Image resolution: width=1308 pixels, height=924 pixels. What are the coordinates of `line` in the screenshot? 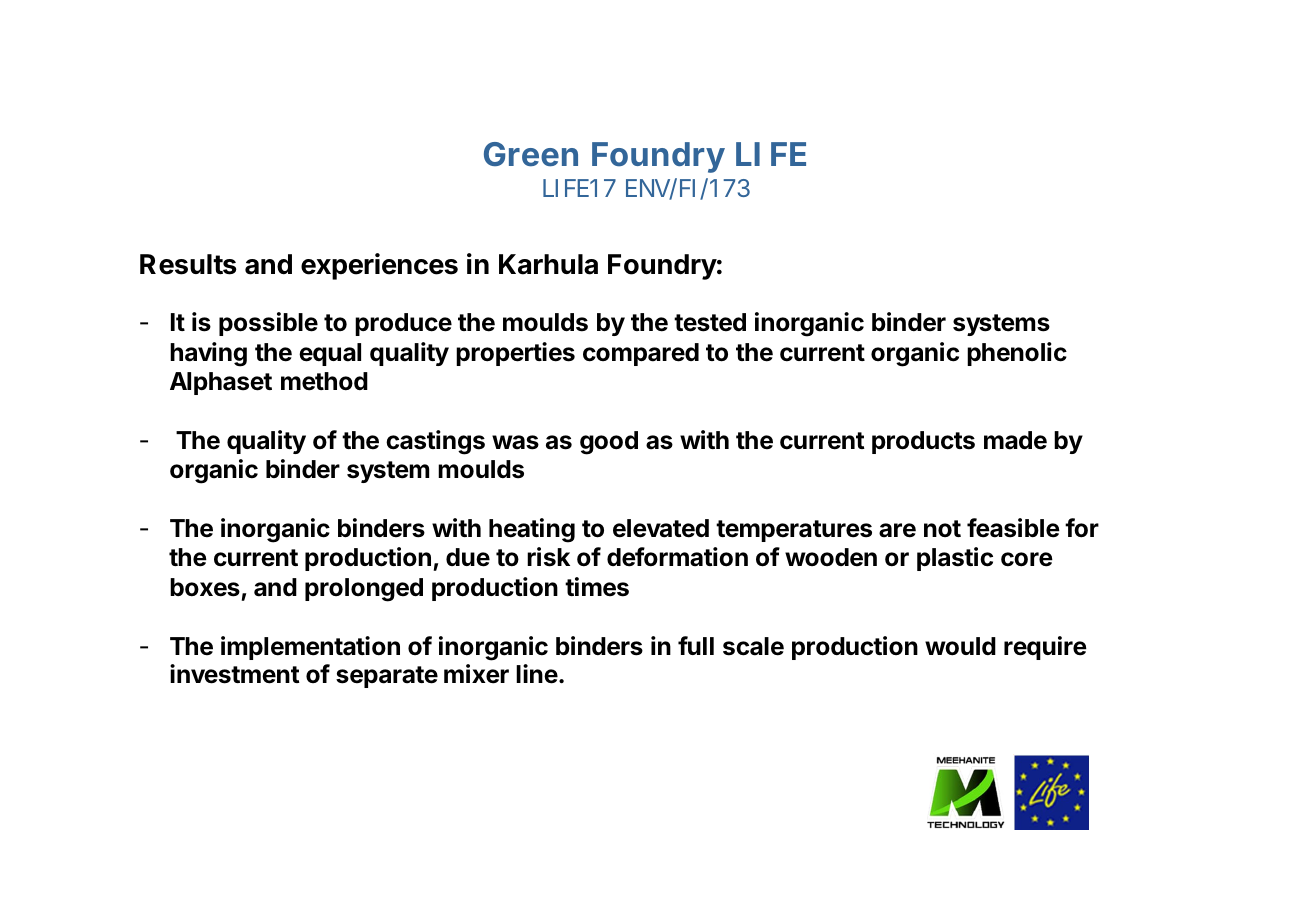 It's located at (537, 674).
